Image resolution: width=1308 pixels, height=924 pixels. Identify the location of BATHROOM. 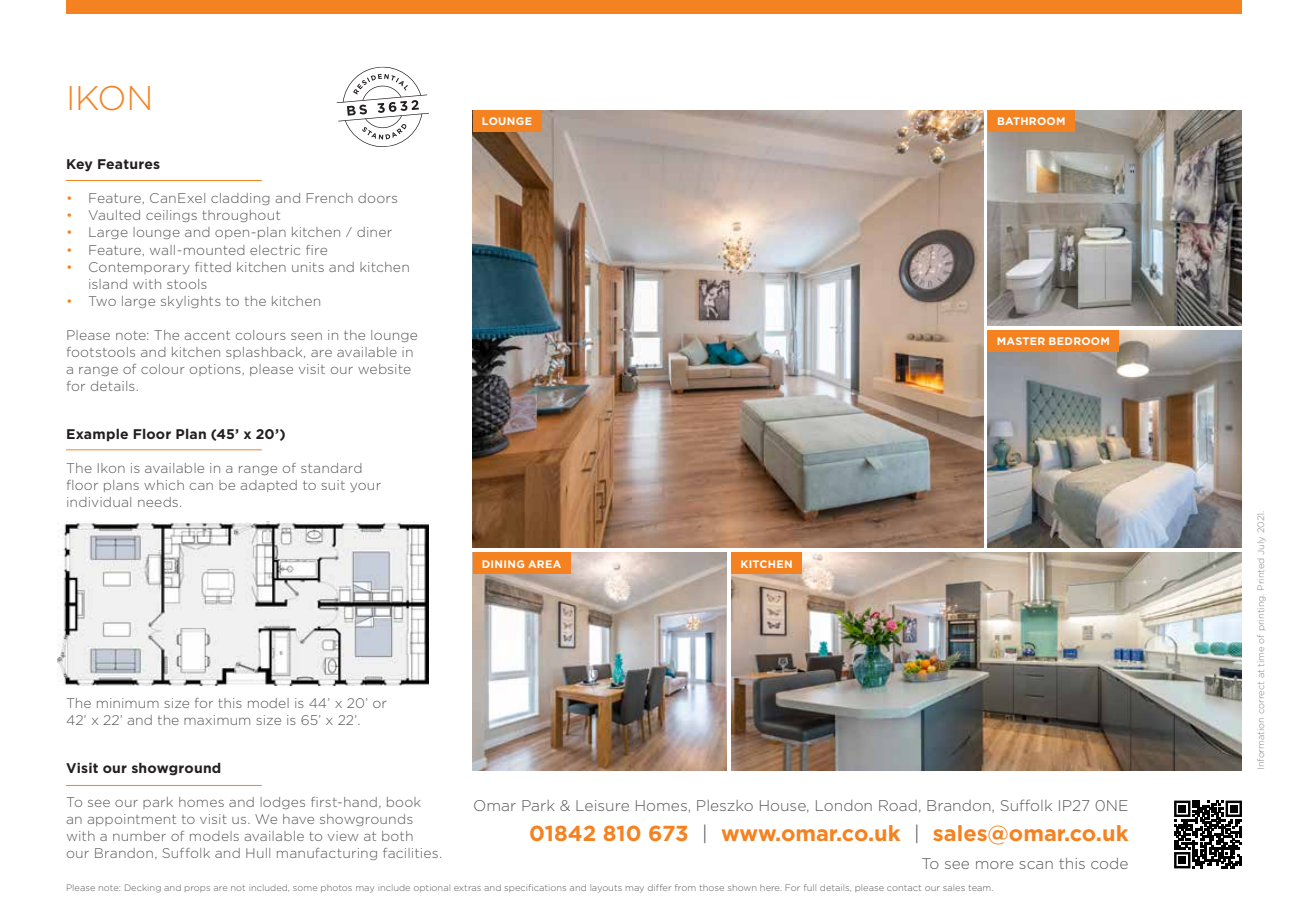
(1031, 121).
